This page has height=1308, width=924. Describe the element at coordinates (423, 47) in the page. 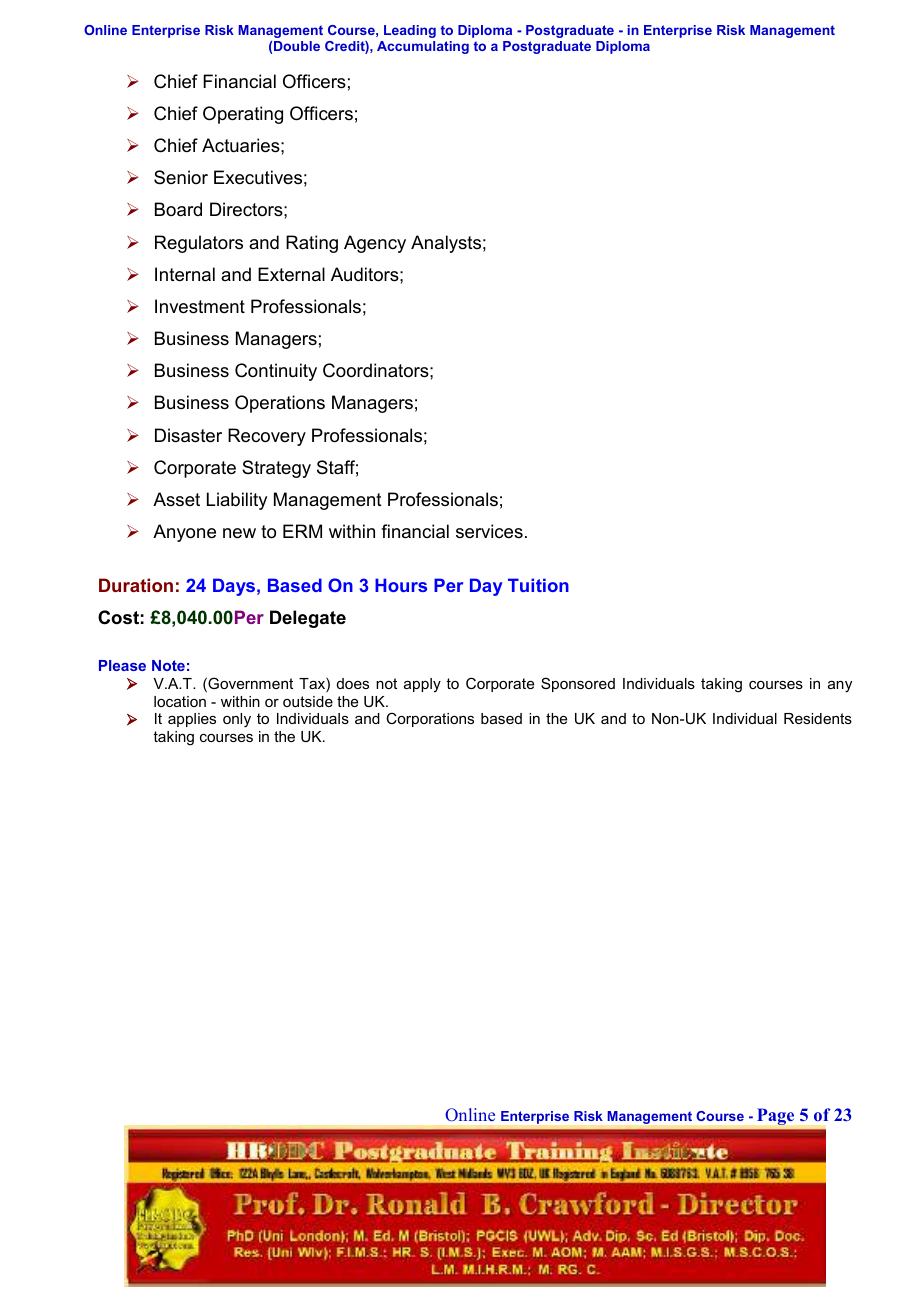

I see `Accumulating` at that location.
